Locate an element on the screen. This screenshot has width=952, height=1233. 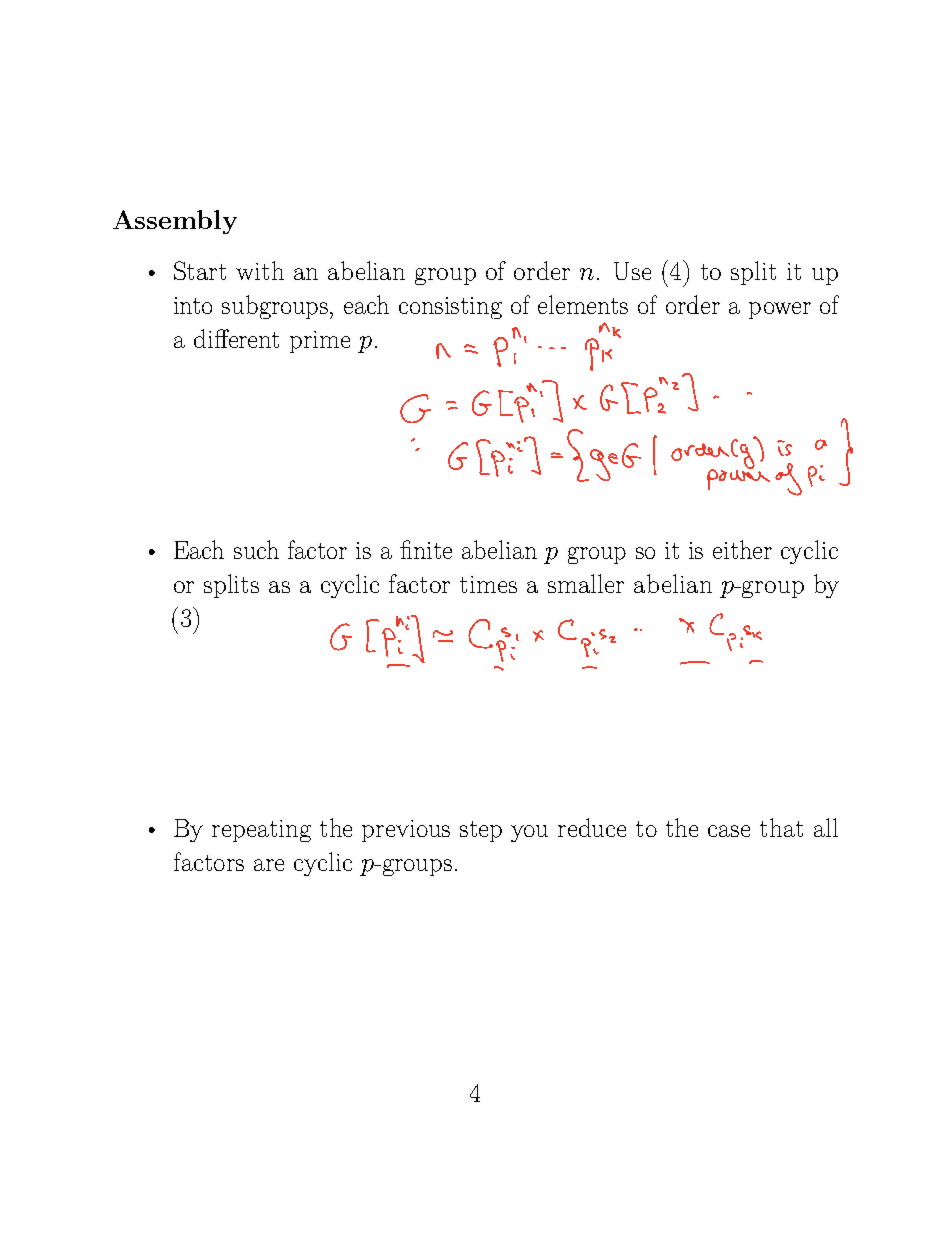
step is located at coordinates (481, 831).
